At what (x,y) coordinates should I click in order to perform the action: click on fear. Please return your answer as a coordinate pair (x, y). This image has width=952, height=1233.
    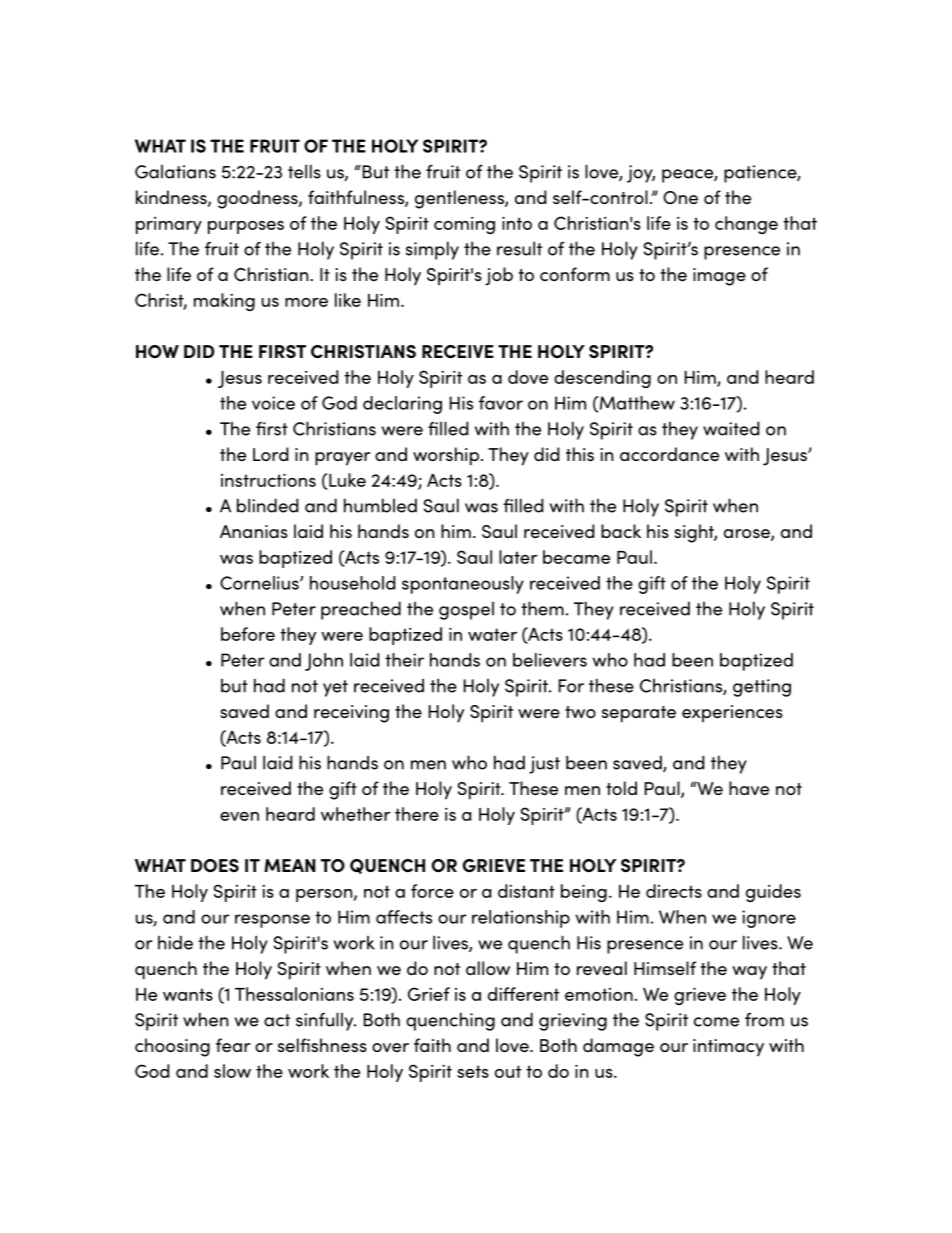
    Looking at the image, I should click on (233, 1045).
